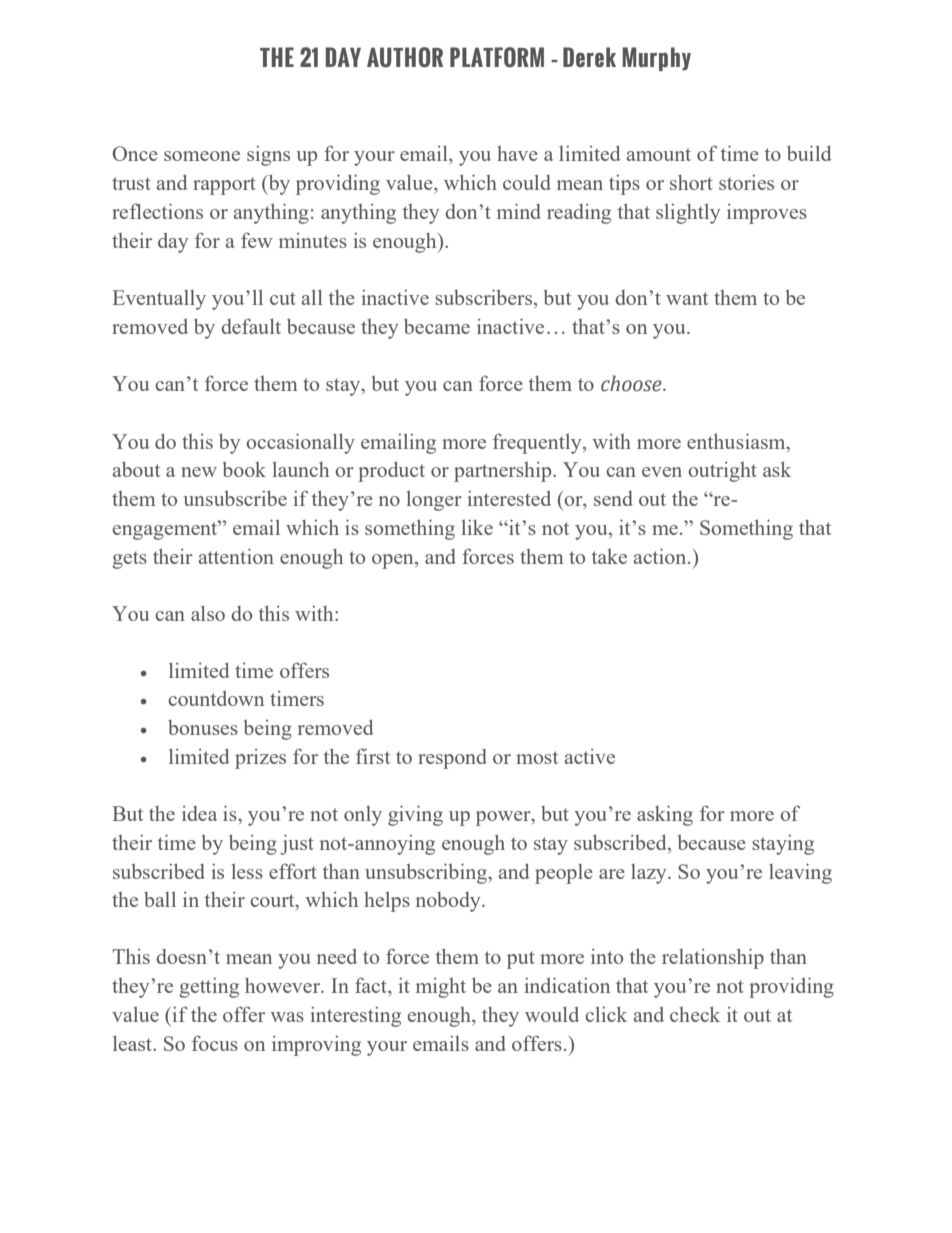  I want to click on attention, so click(236, 556).
